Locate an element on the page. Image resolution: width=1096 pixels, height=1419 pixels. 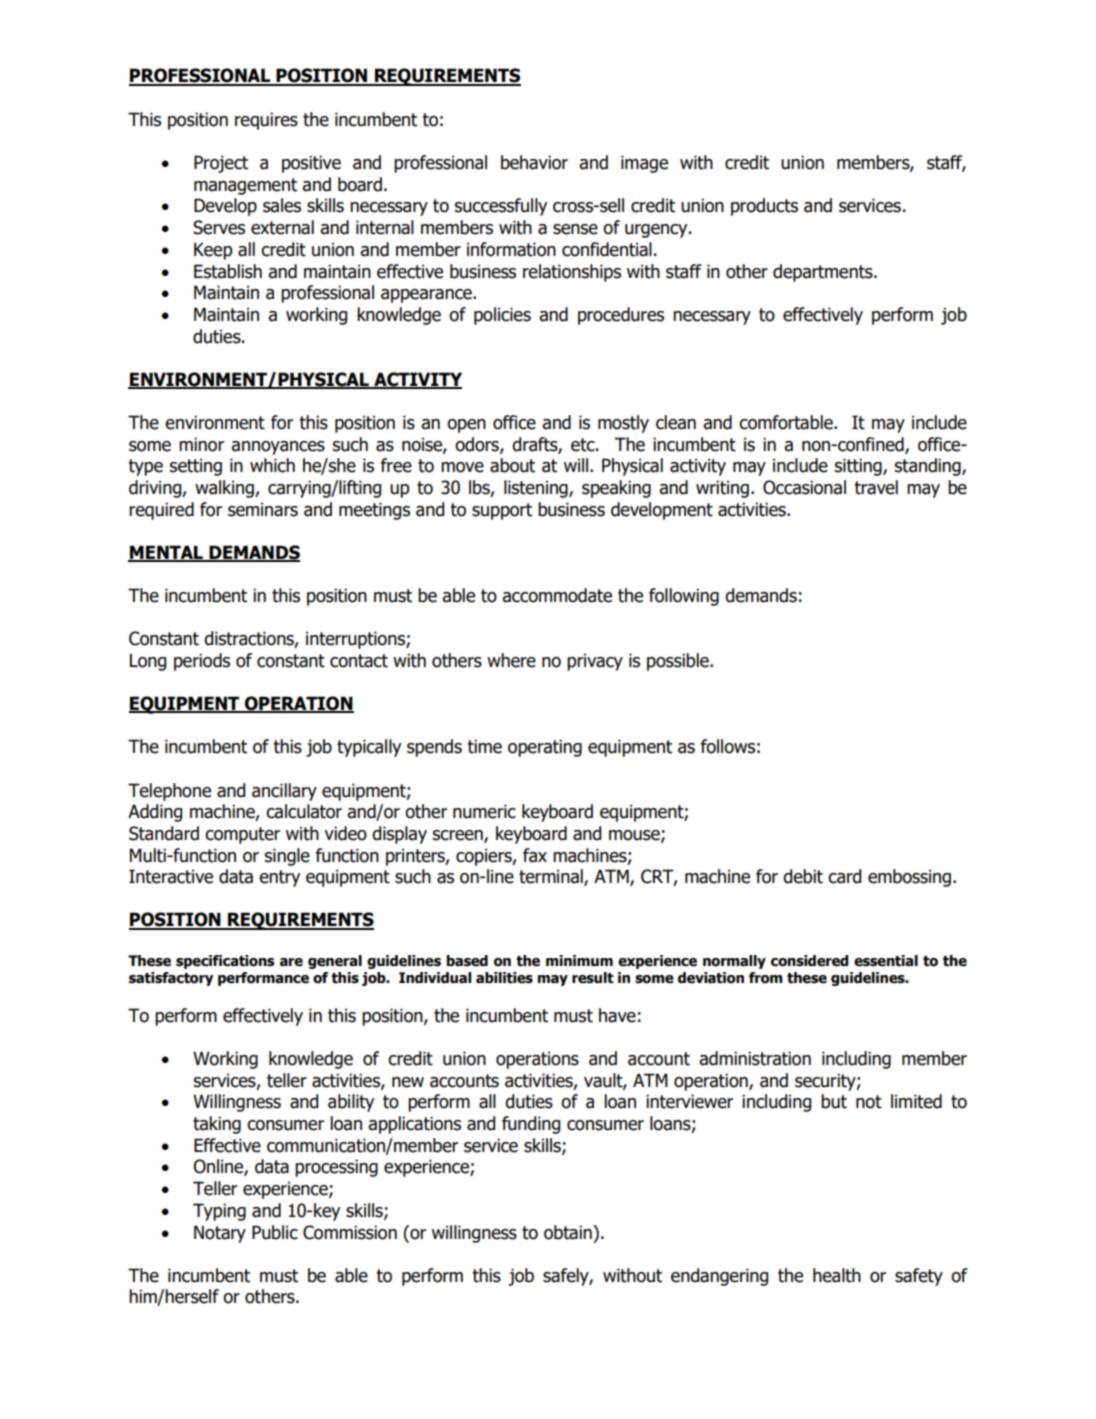
behavior is located at coordinates (534, 162).
